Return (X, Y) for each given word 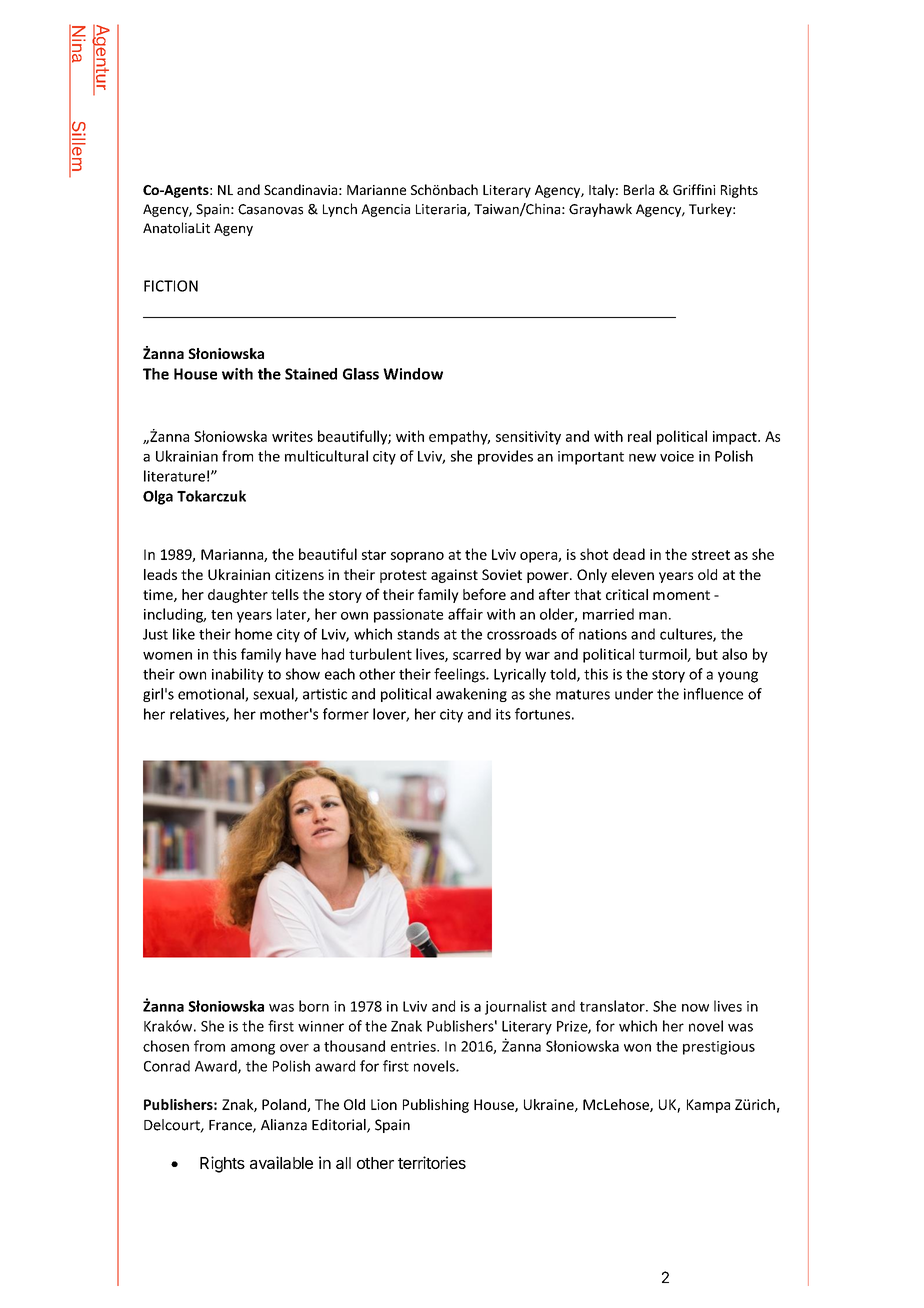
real (639, 436)
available (281, 1162)
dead (629, 554)
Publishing (436, 1106)
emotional (212, 695)
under (634, 694)
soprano (417, 557)
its (503, 714)
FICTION (171, 286)
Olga (158, 497)
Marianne (376, 190)
